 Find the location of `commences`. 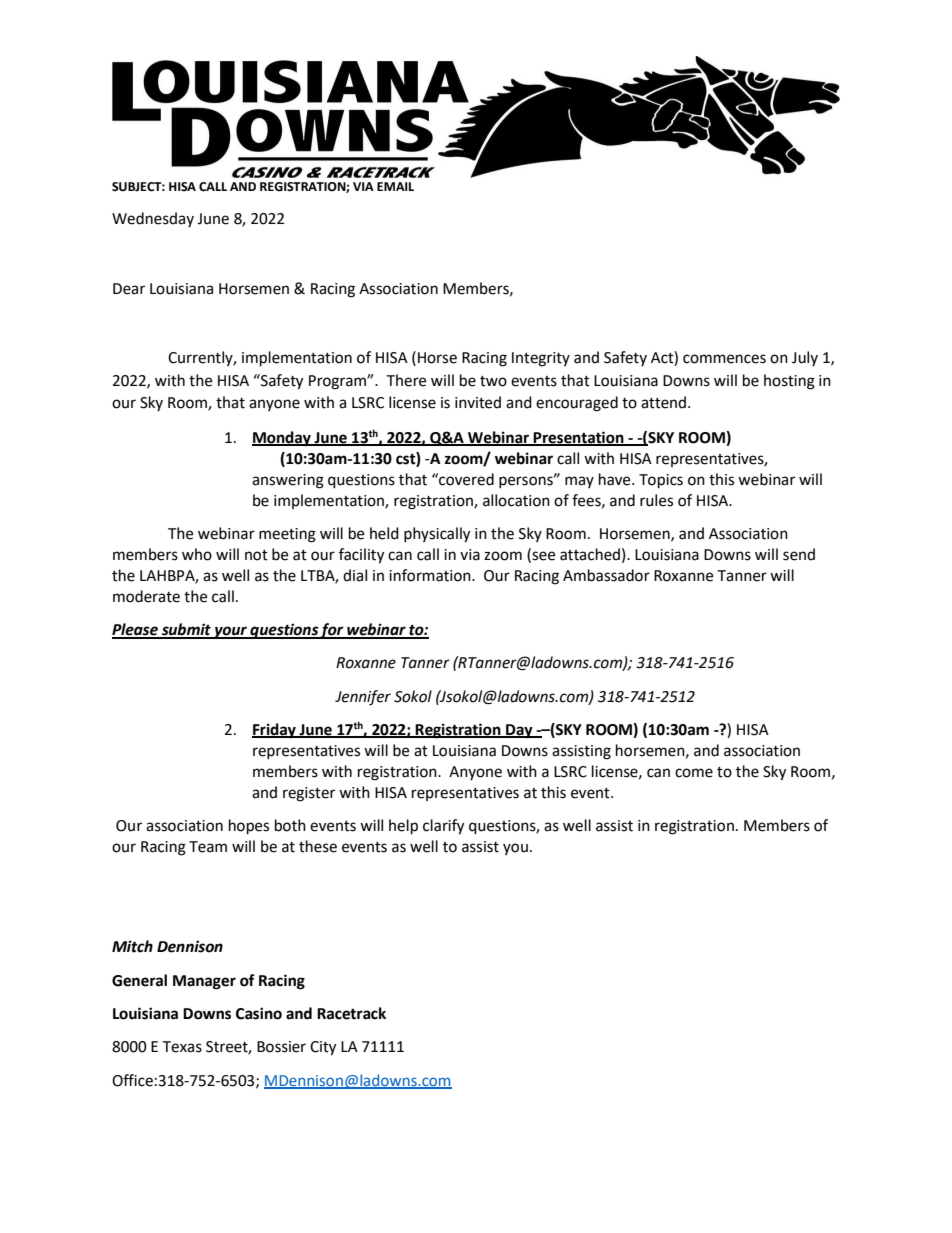

commences is located at coordinates (724, 359).
